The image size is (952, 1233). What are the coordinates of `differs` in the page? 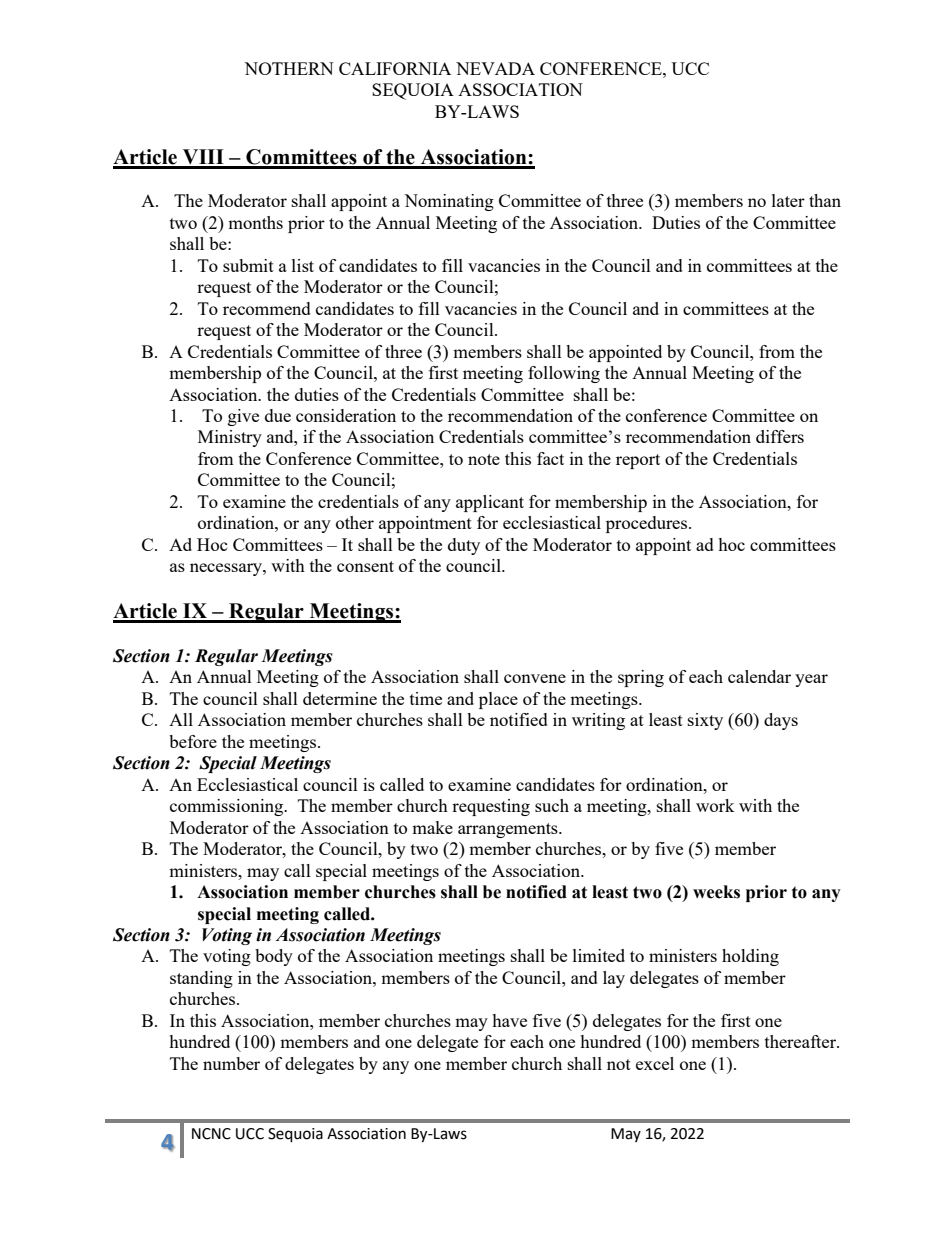 It's located at (780, 436).
